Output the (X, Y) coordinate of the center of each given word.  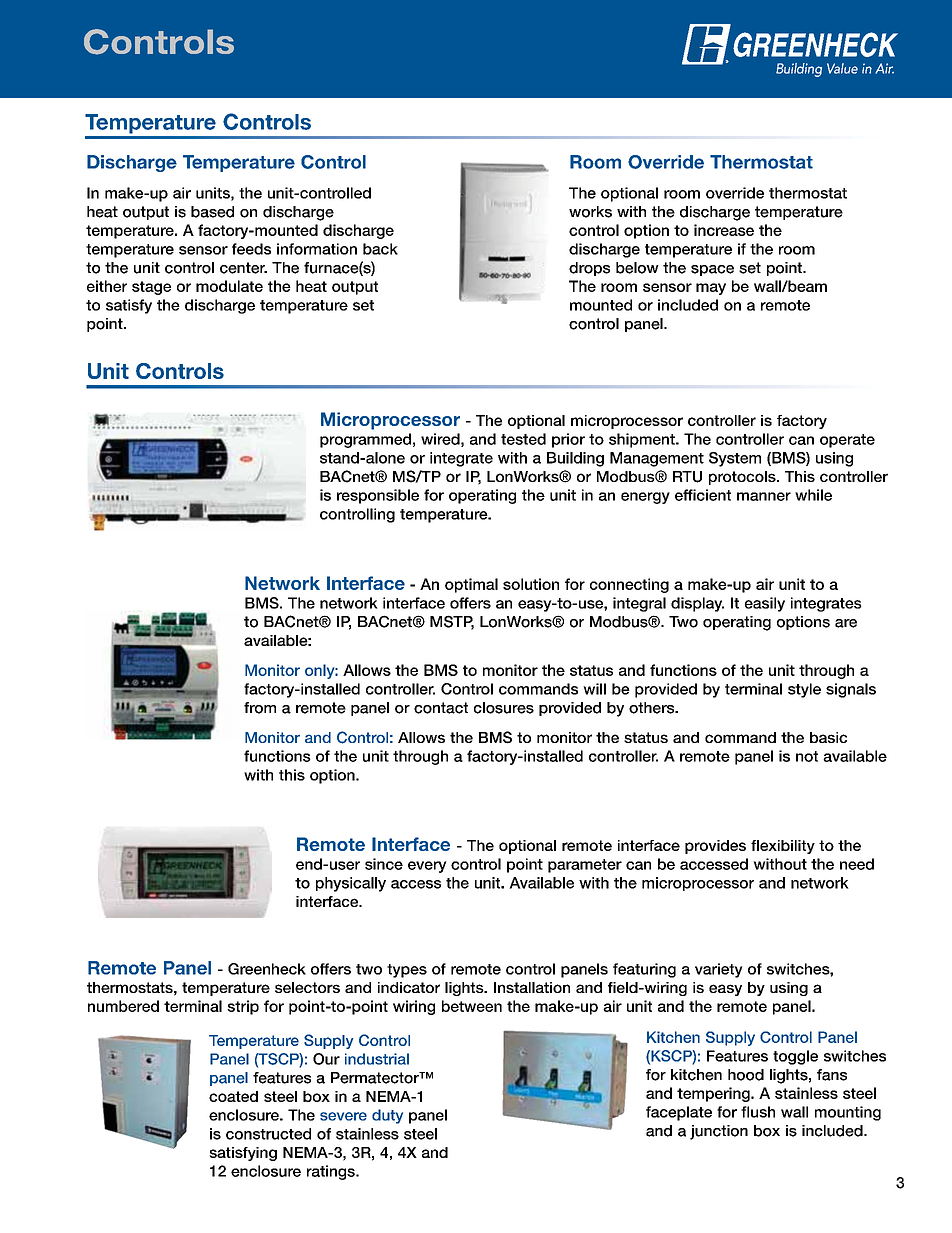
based (212, 212)
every (427, 867)
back (380, 249)
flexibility (783, 847)
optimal (471, 585)
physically (351, 884)
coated (233, 1096)
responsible (378, 496)
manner (764, 496)
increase (724, 230)
